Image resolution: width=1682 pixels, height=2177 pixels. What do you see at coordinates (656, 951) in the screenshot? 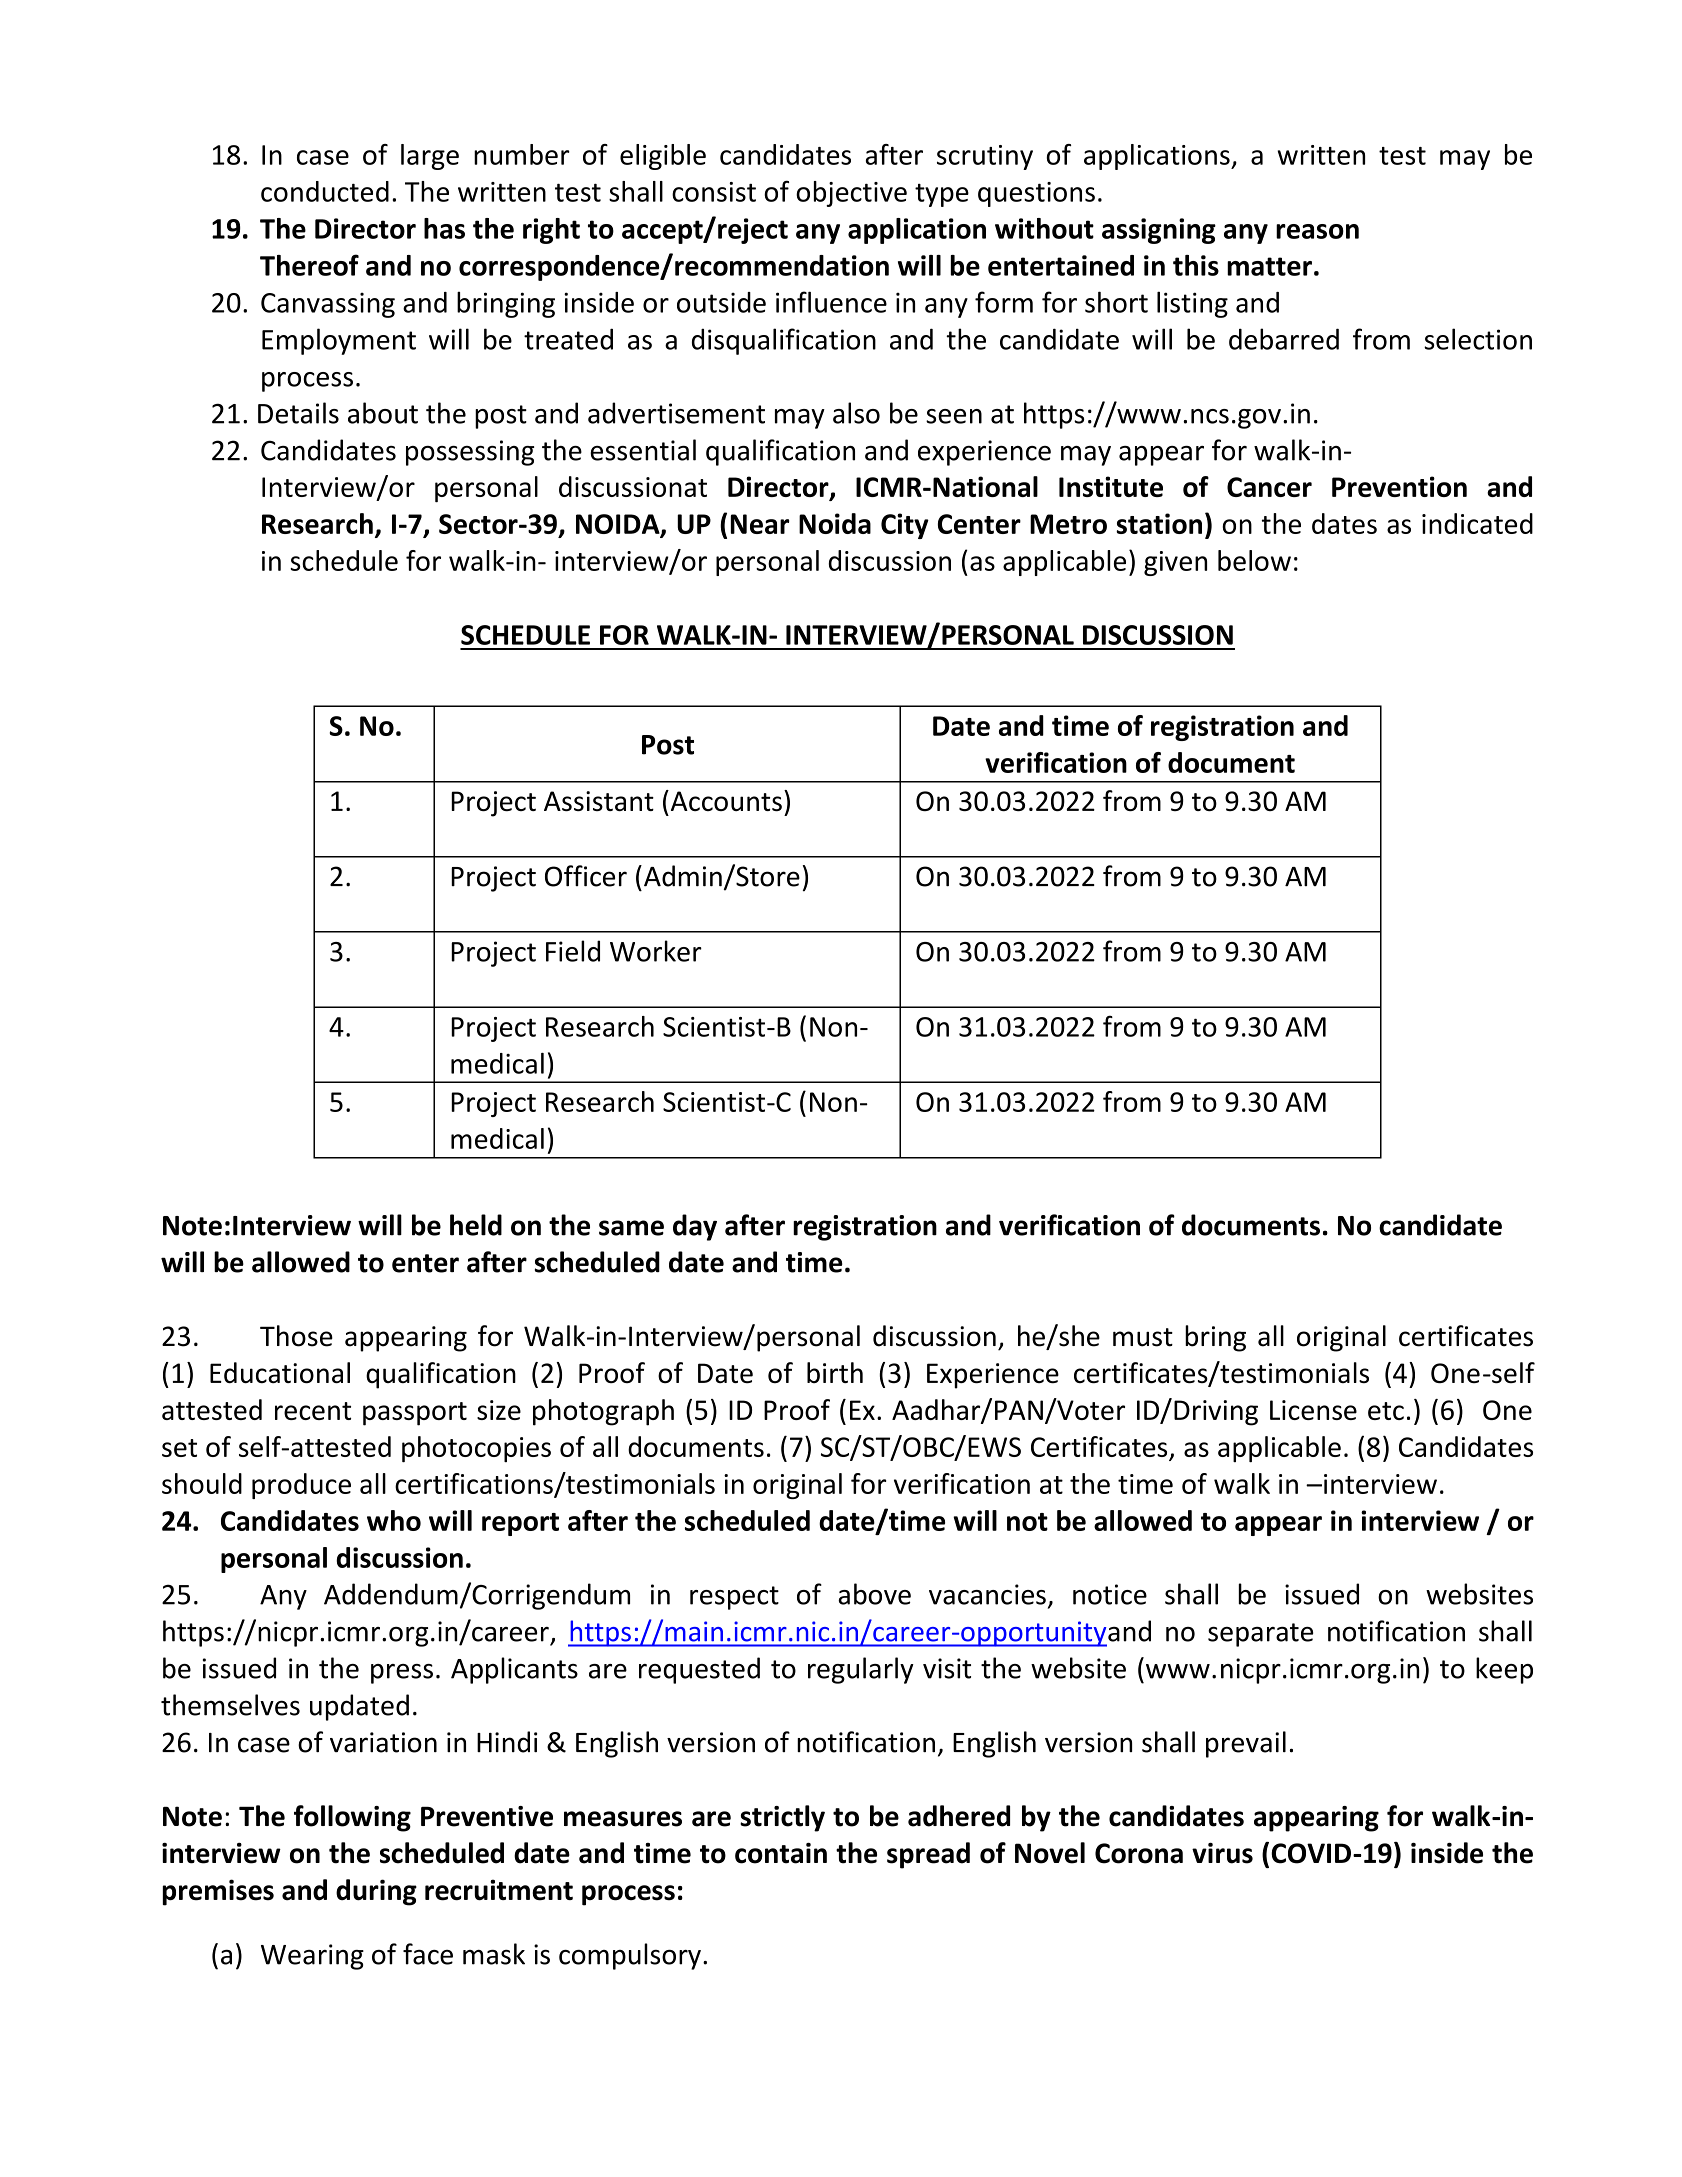
I see `Worker` at bounding box center [656, 951].
